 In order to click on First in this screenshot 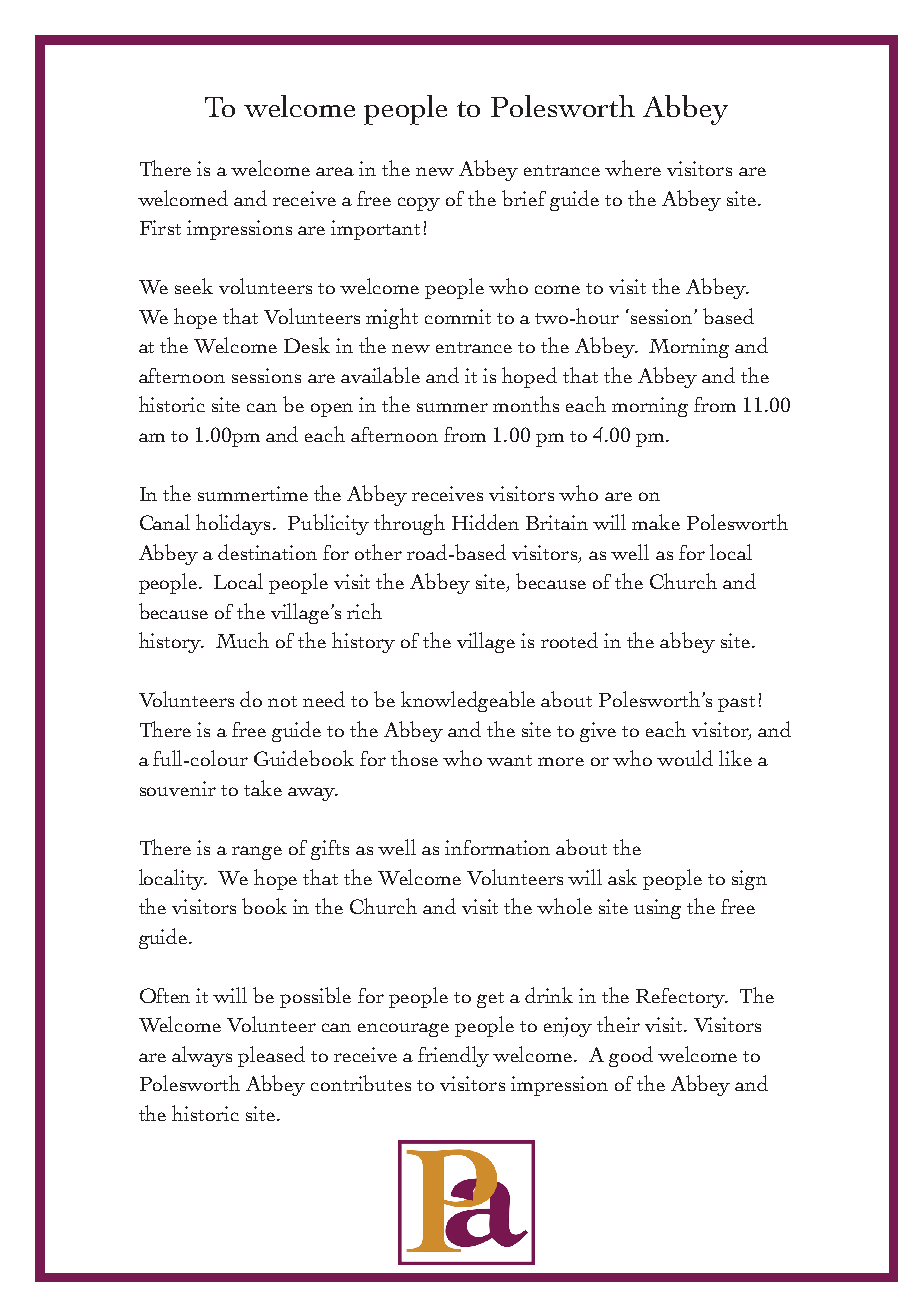, I will do `click(160, 227)`.
